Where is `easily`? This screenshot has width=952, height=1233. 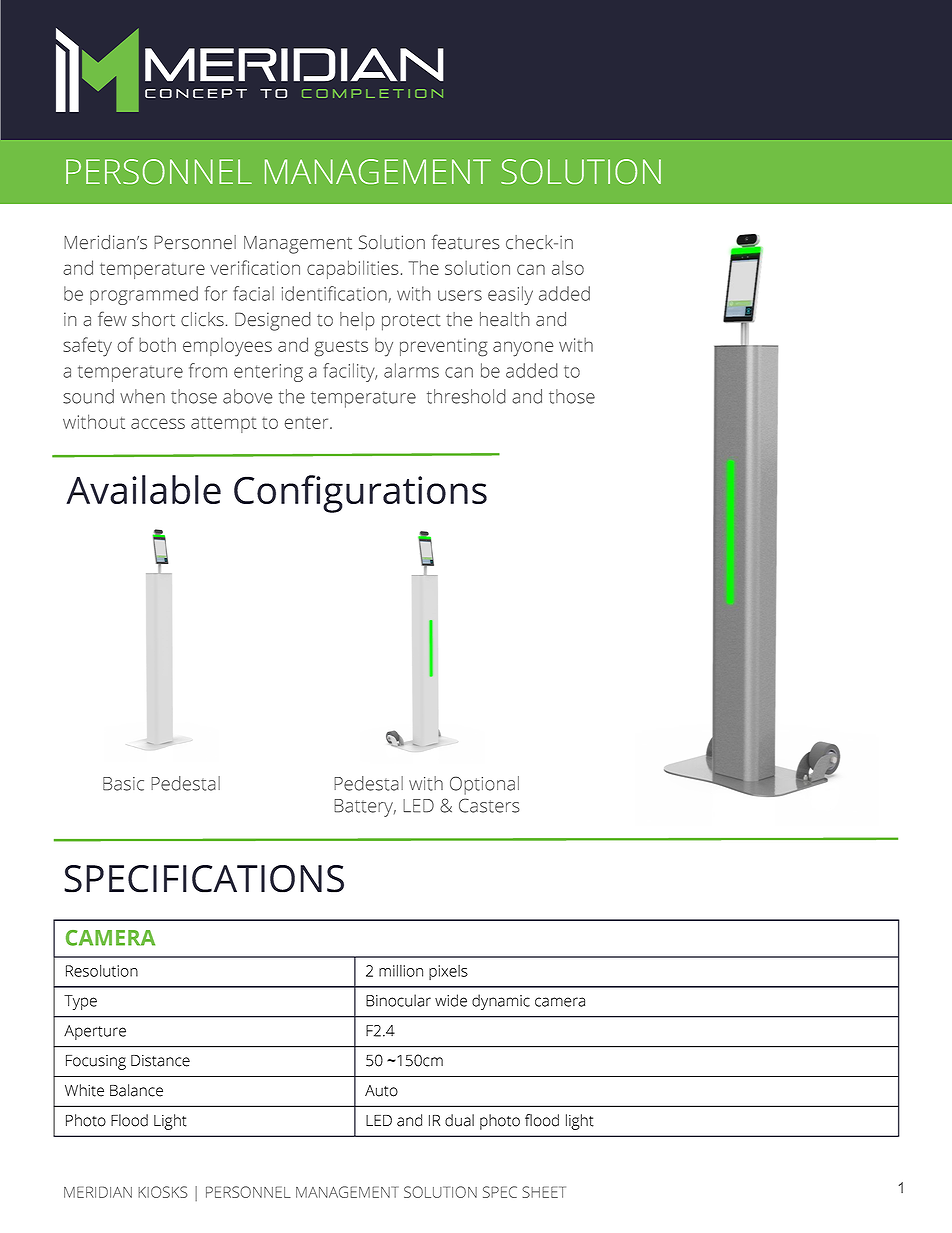 easily is located at coordinates (510, 295).
